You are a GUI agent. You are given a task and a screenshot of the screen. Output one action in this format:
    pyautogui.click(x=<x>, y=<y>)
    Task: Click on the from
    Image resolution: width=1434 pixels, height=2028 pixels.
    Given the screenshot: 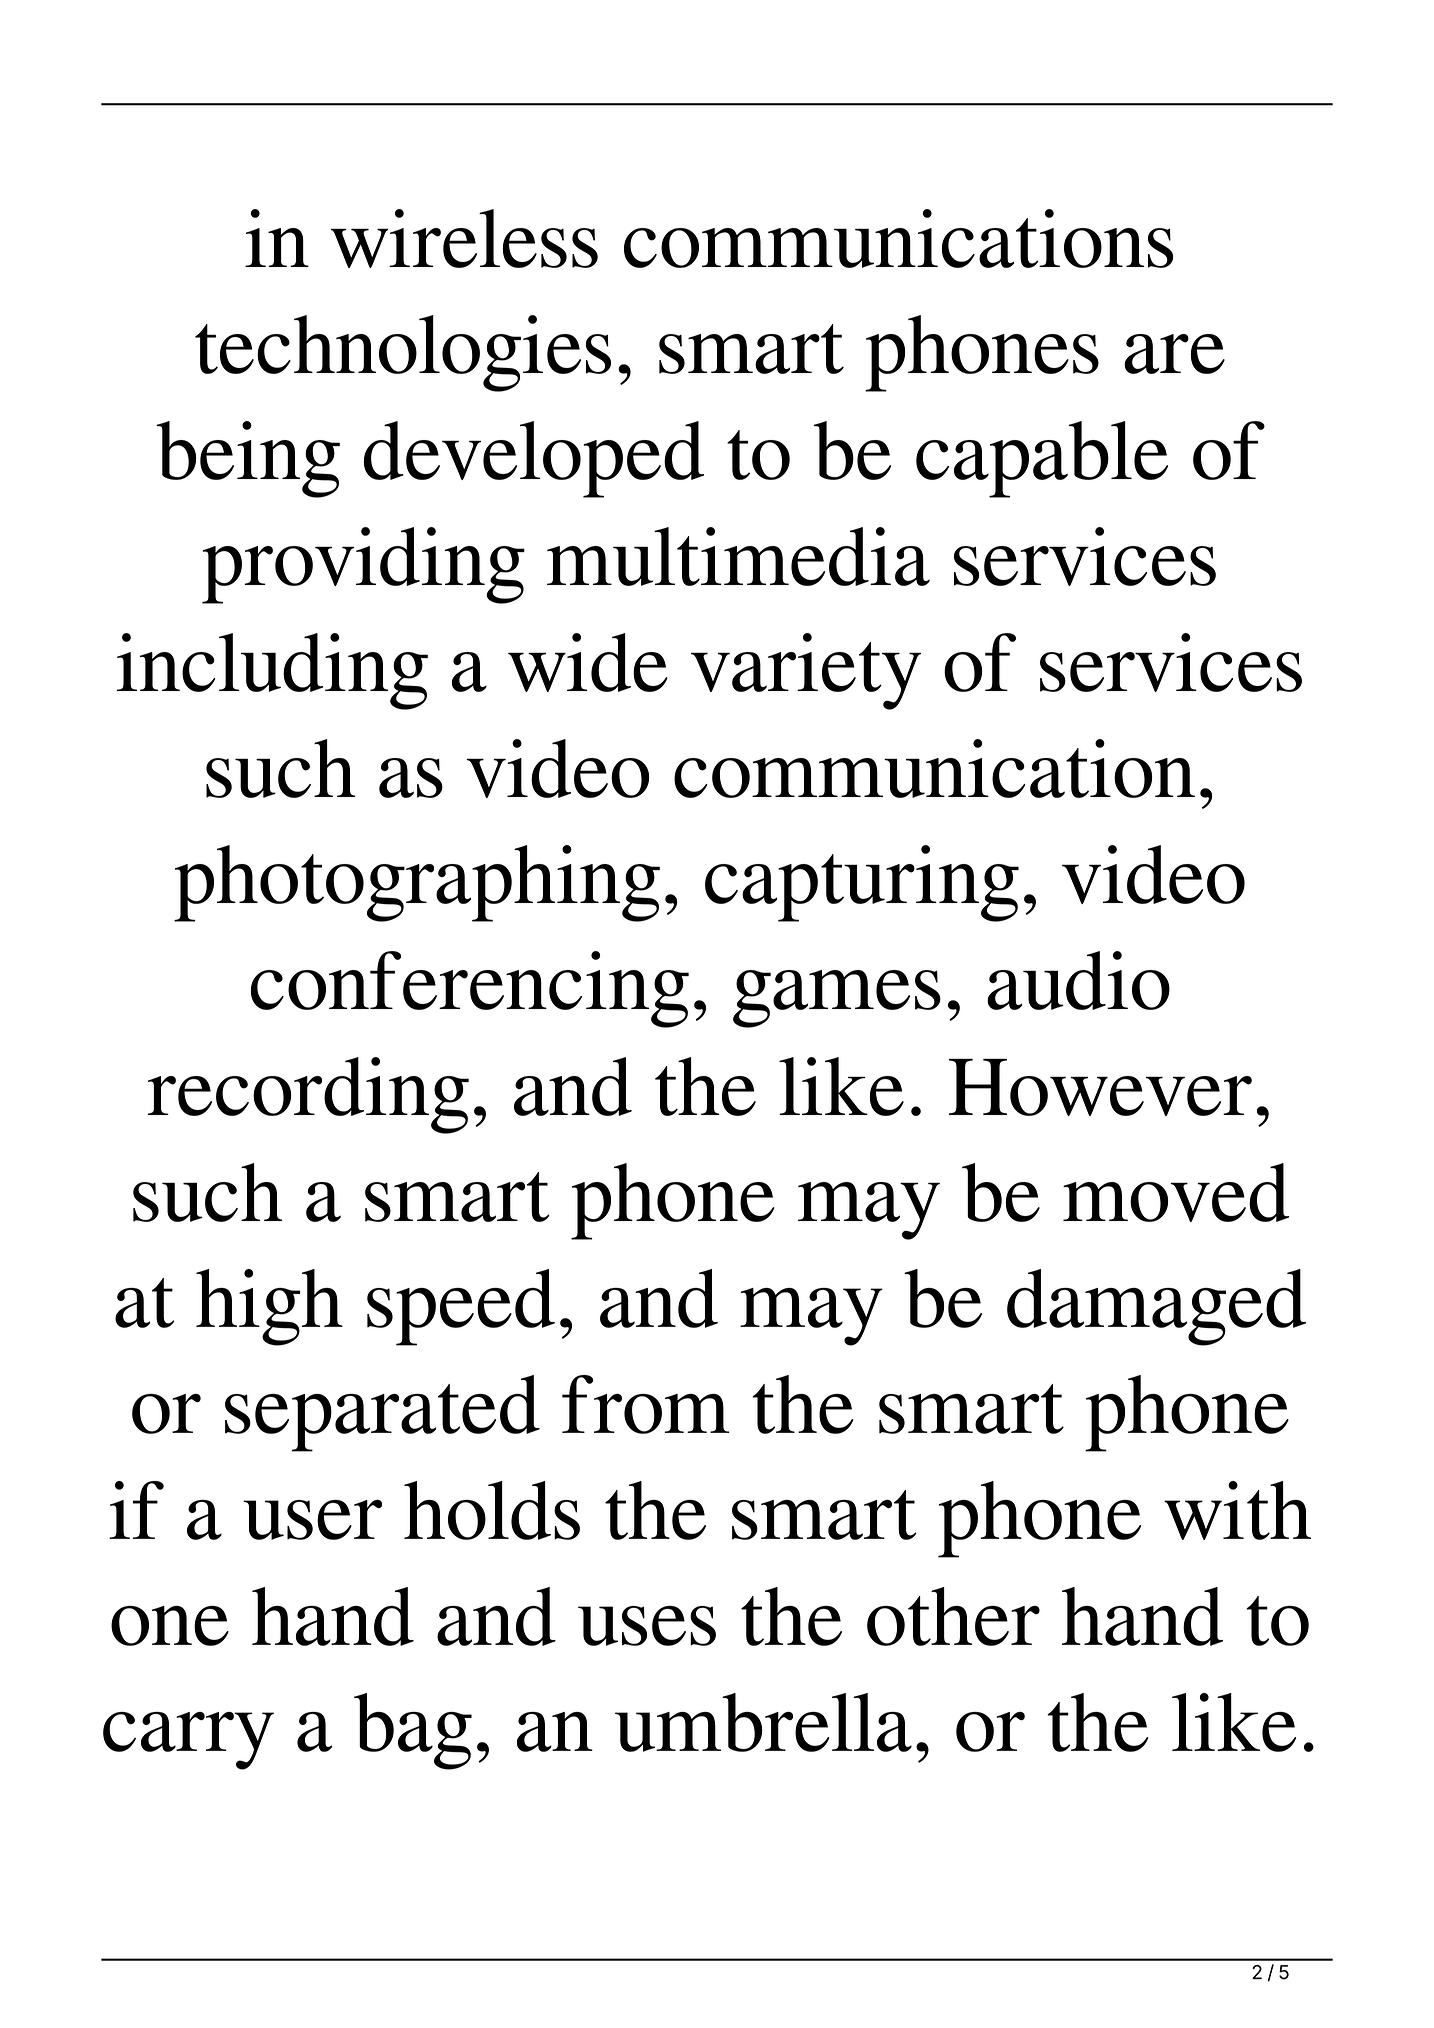 What is the action you would take?
    pyautogui.click(x=646, y=1404)
